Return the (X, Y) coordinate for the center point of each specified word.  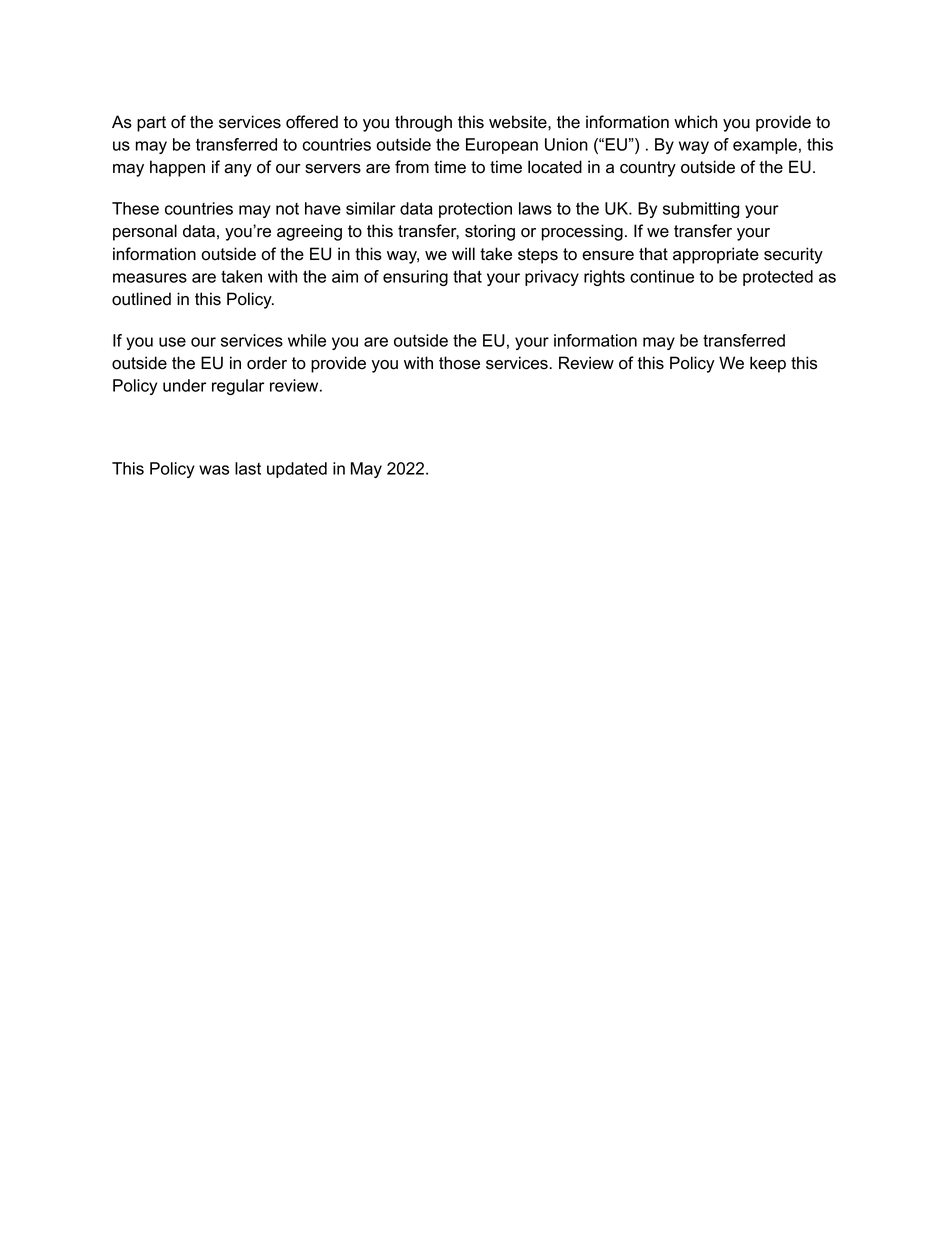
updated (297, 470)
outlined (141, 299)
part (151, 124)
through (423, 123)
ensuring (415, 278)
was (214, 470)
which (695, 122)
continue (662, 276)
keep (768, 364)
